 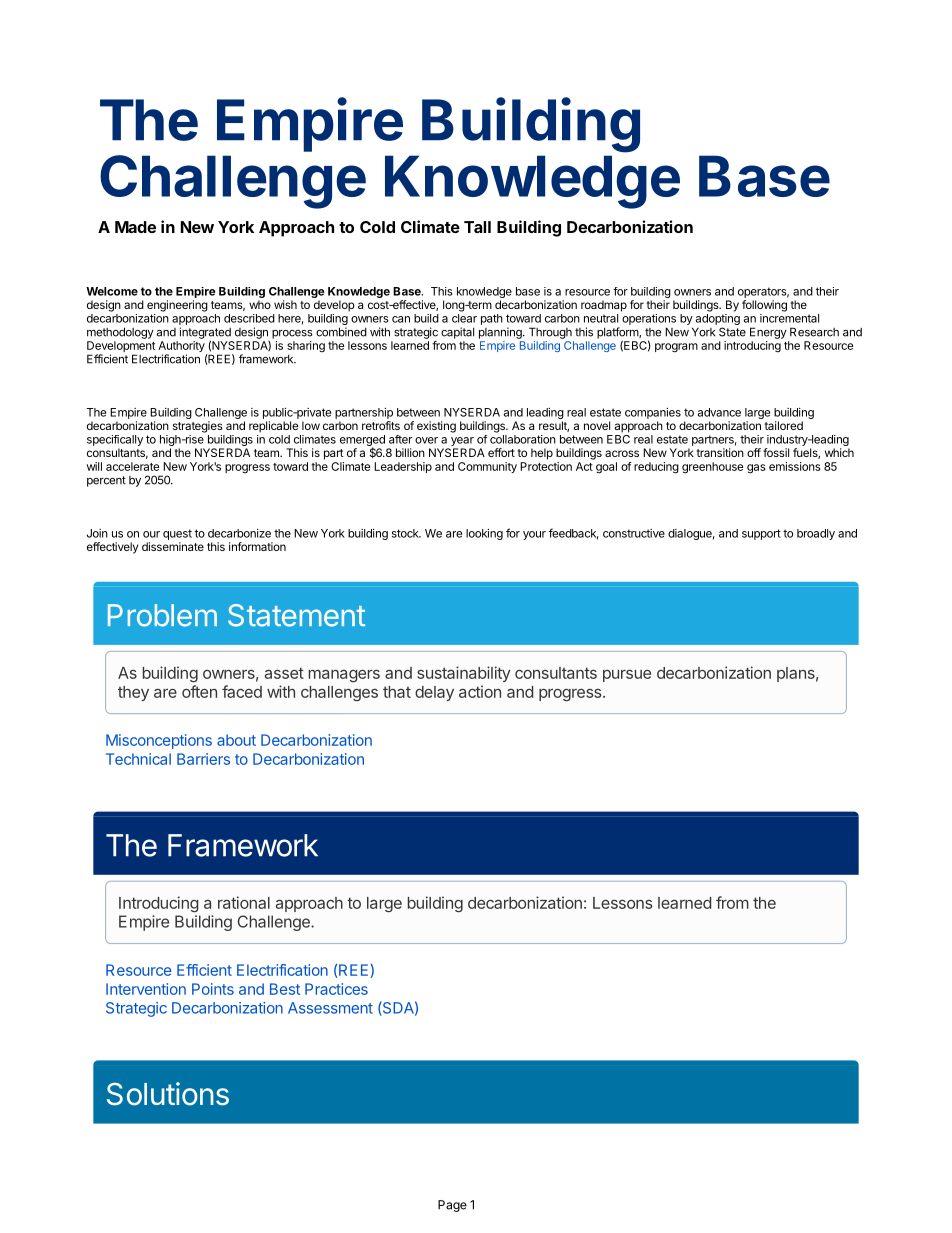 I want to click on Points, so click(x=213, y=989).
